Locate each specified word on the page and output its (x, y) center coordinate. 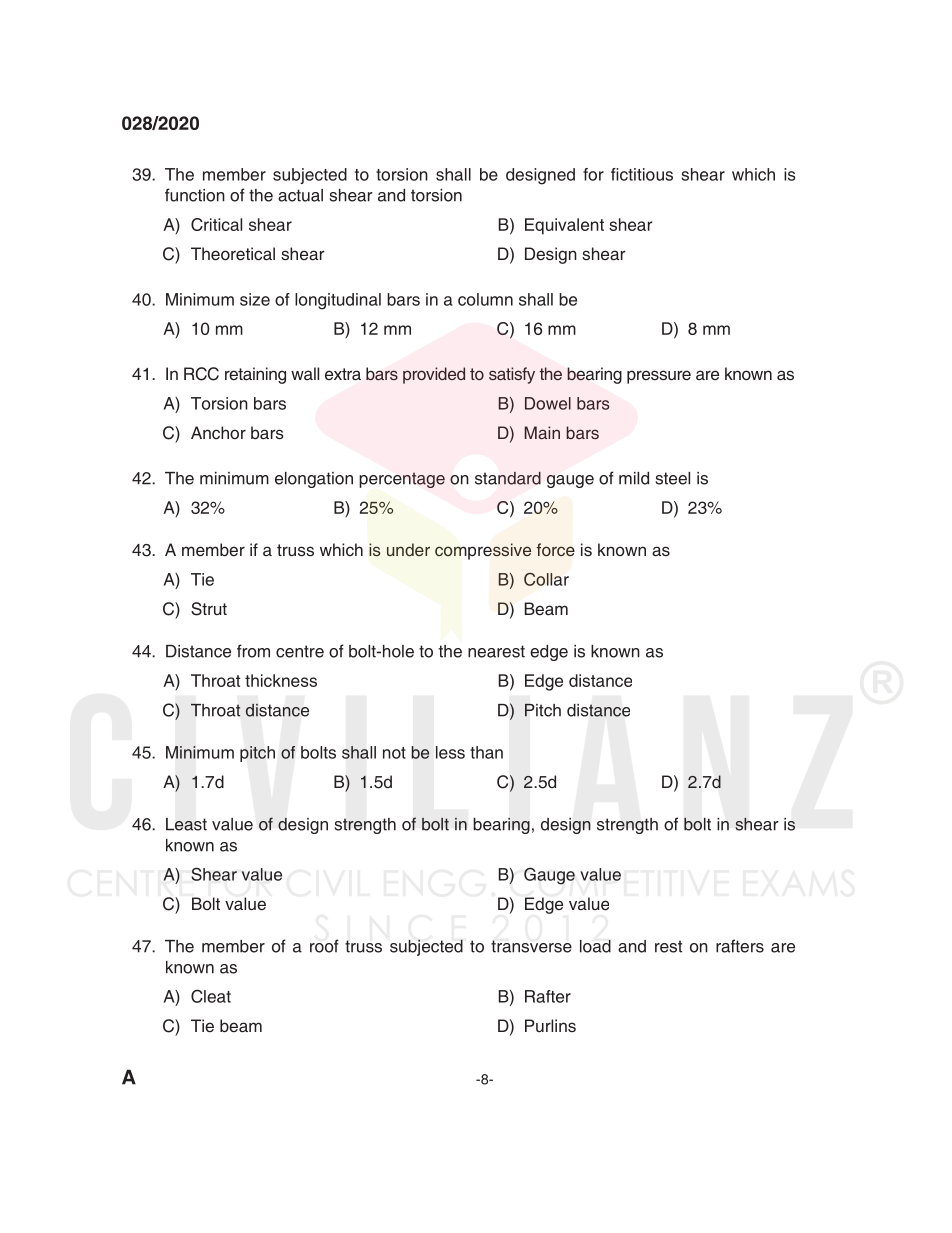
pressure (659, 377)
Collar (546, 579)
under (408, 549)
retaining (255, 375)
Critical (216, 224)
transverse (531, 946)
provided (434, 375)
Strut (209, 609)
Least (186, 824)
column (485, 299)
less (450, 752)
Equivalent (564, 226)
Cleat (211, 996)
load (595, 946)
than (486, 752)
